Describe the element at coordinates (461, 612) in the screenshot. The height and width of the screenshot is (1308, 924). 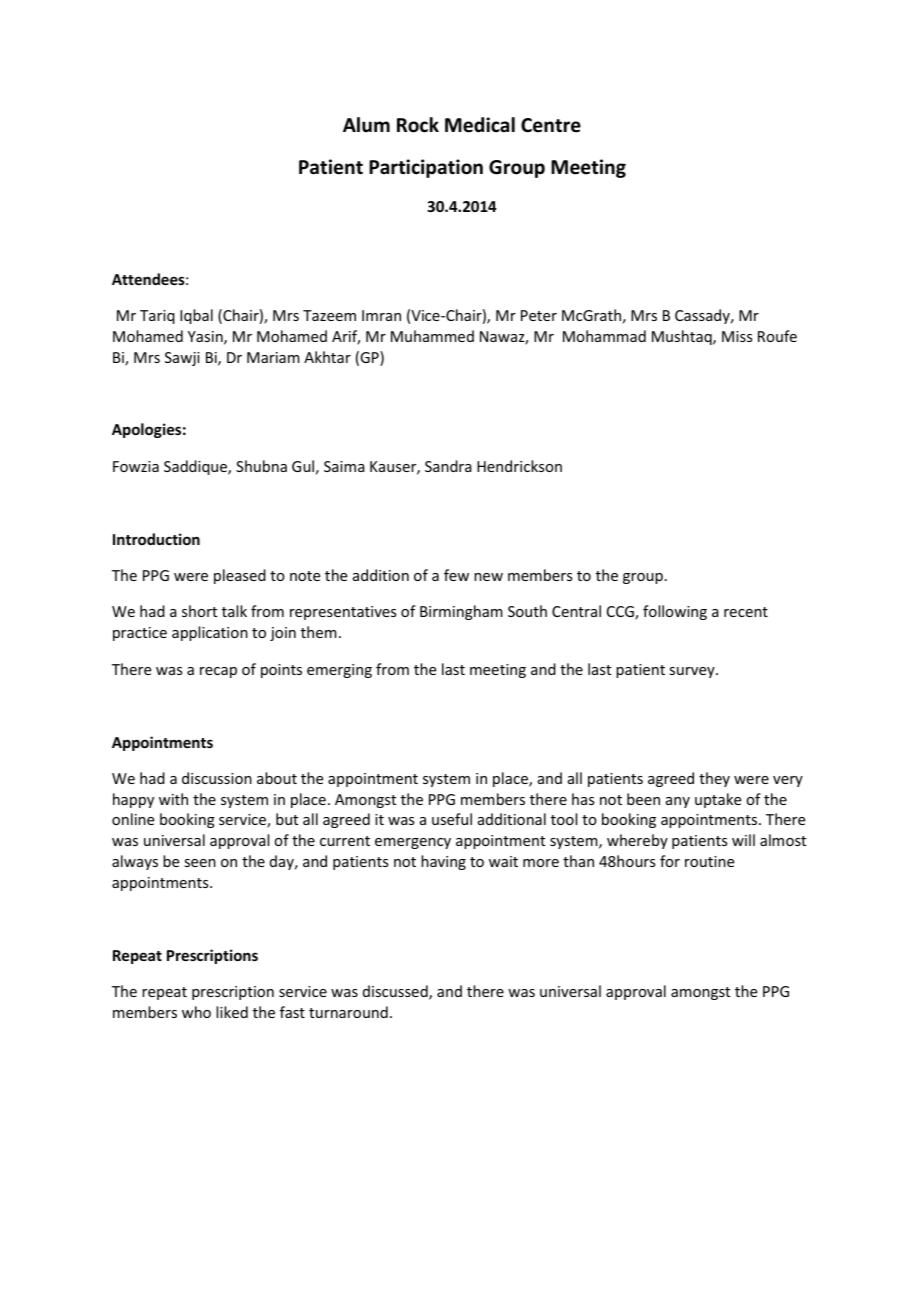
I see `Birmingham` at that location.
